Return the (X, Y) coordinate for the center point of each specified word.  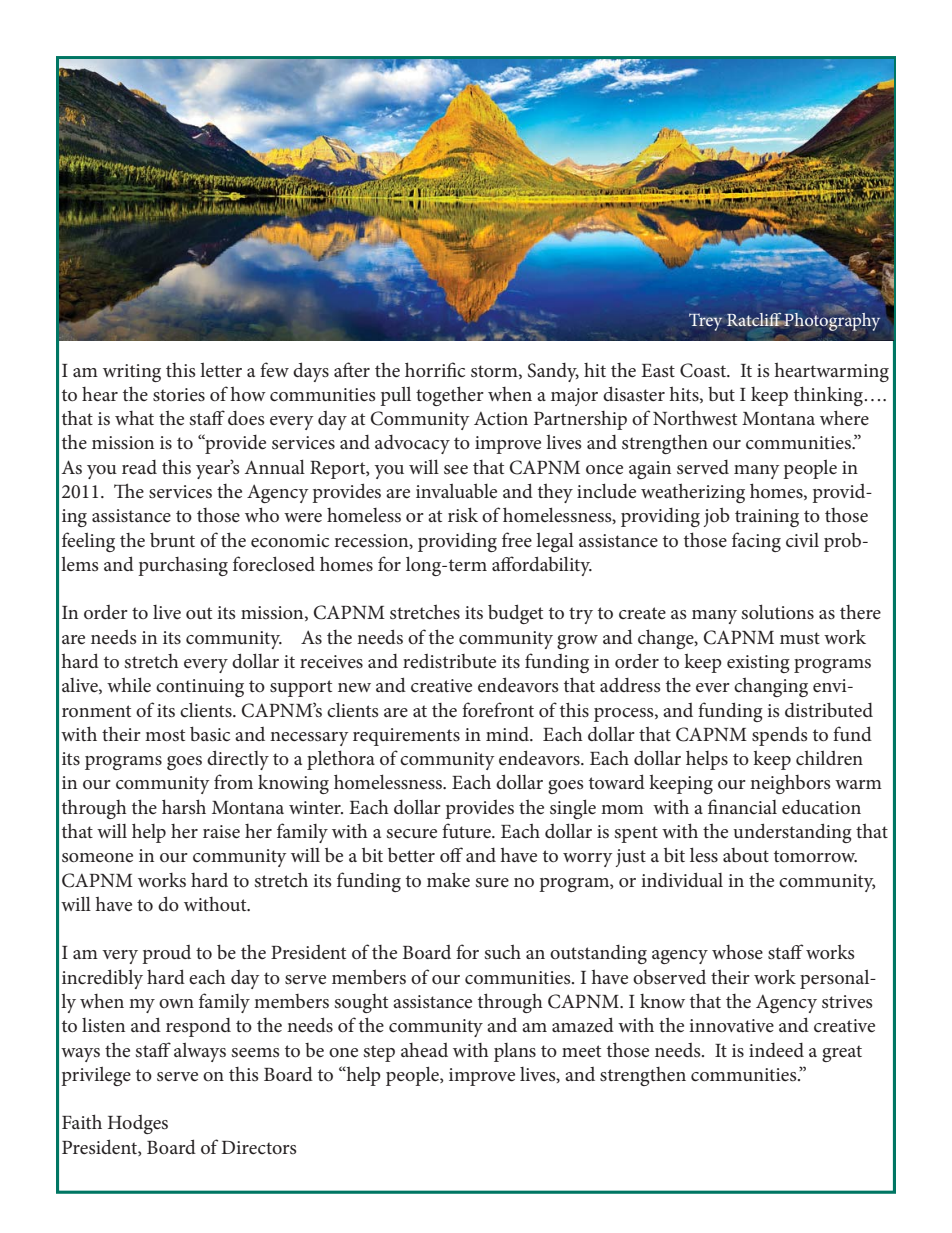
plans (515, 1052)
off (451, 854)
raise (221, 832)
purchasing (183, 566)
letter (221, 370)
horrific (435, 369)
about (746, 855)
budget (515, 614)
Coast (704, 370)
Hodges (138, 1124)
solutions (778, 612)
